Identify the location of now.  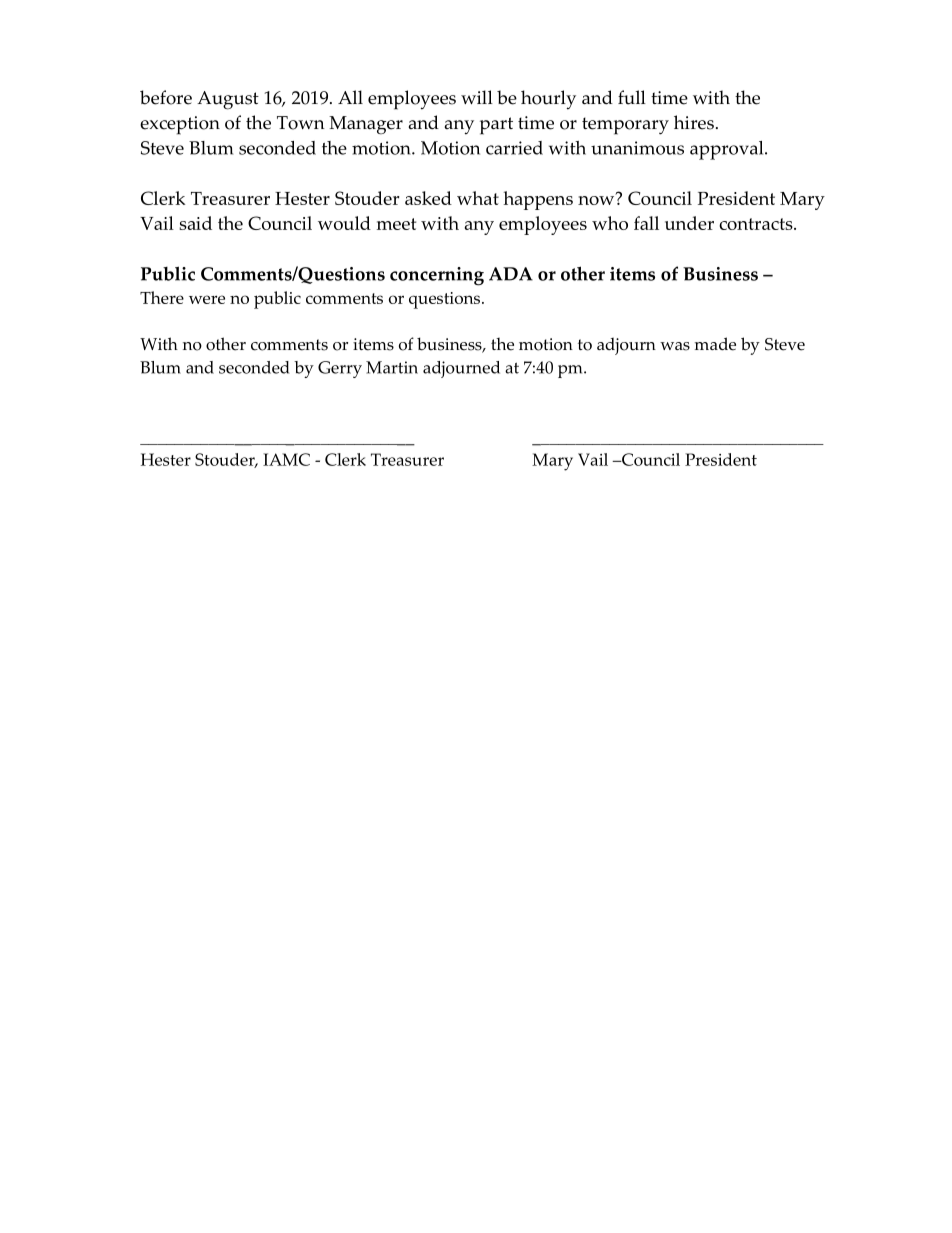
(597, 199).
